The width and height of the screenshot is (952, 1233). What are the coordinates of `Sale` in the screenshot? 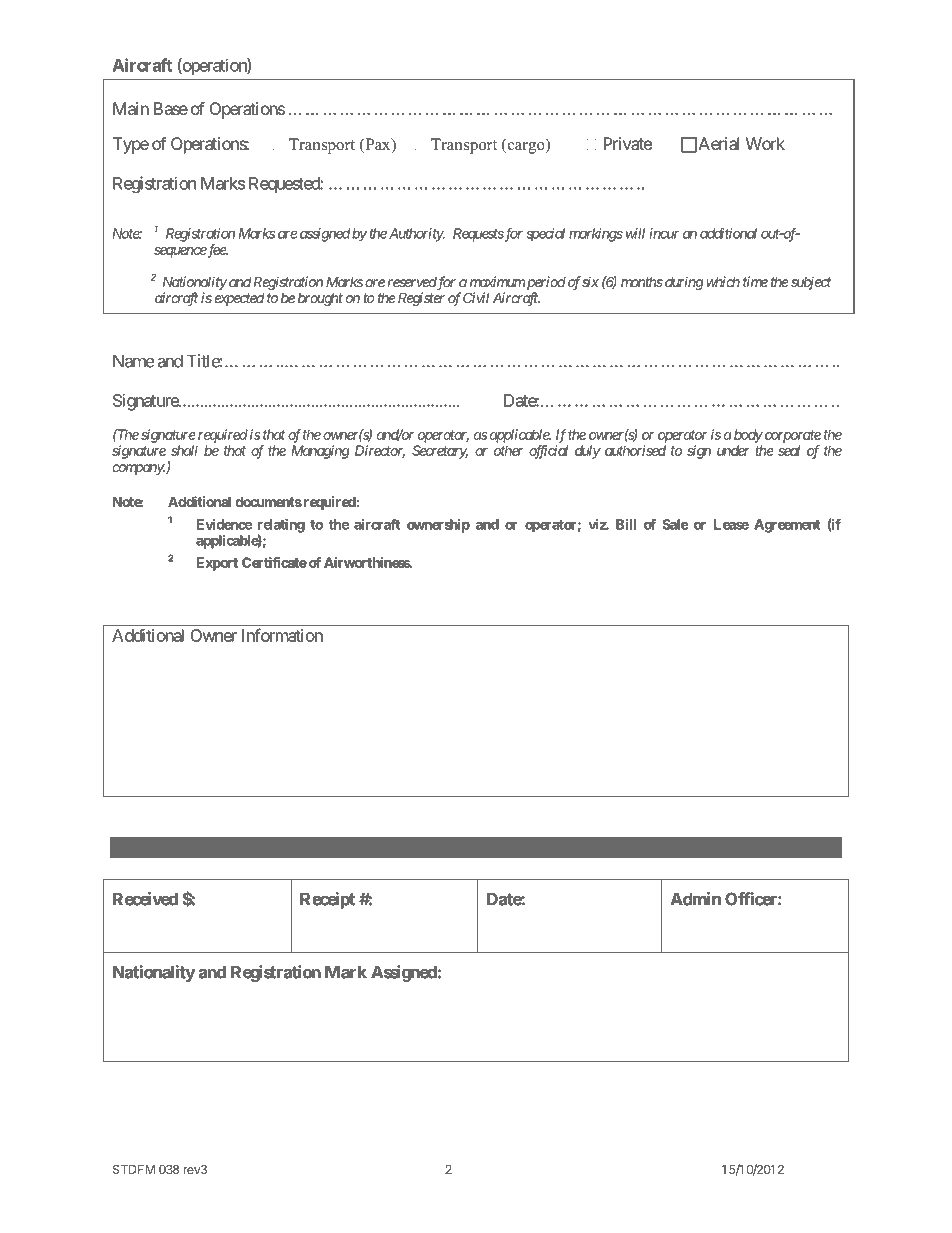 It's located at (675, 524).
